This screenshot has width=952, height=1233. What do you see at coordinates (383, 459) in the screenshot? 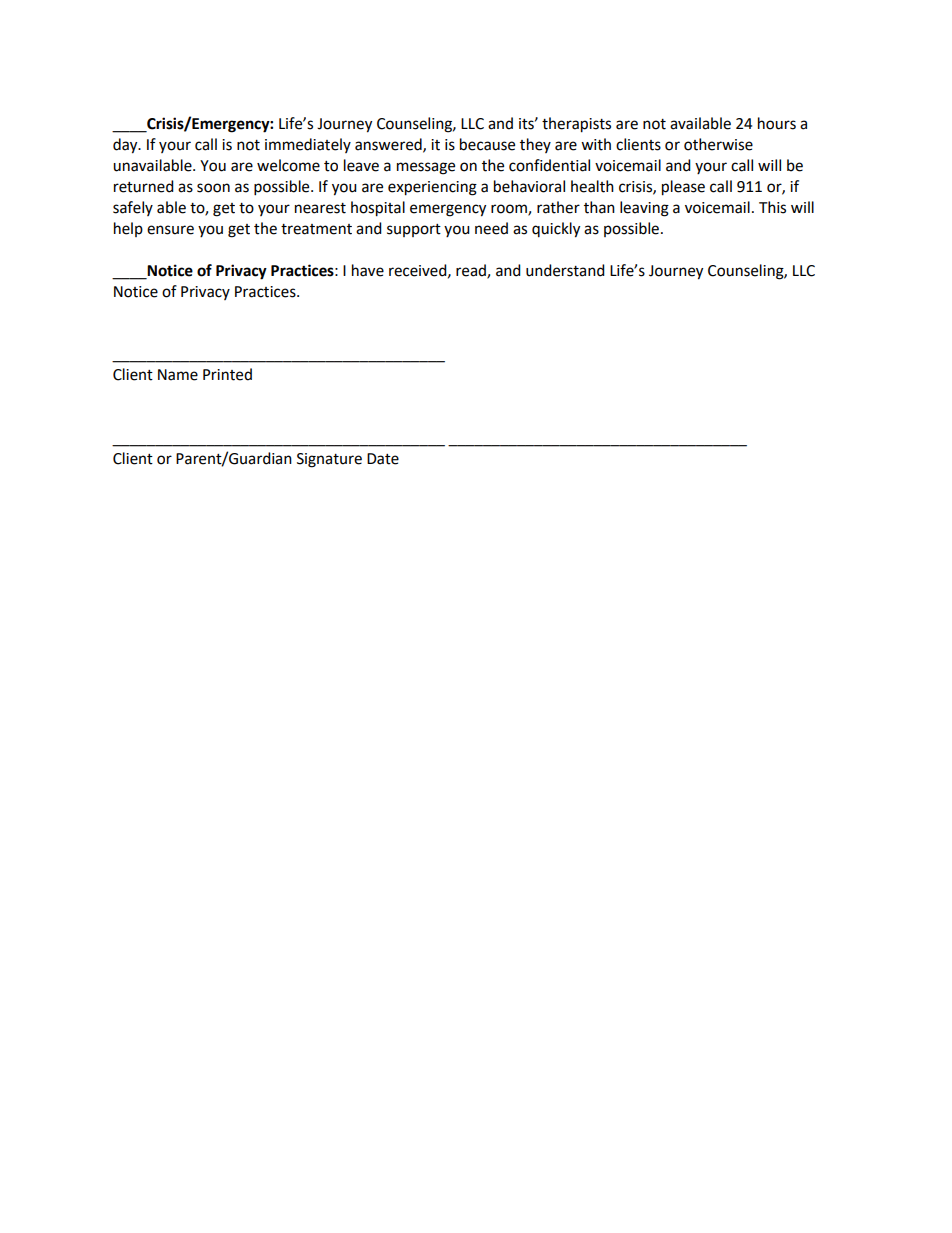
I see `Date` at bounding box center [383, 459].
